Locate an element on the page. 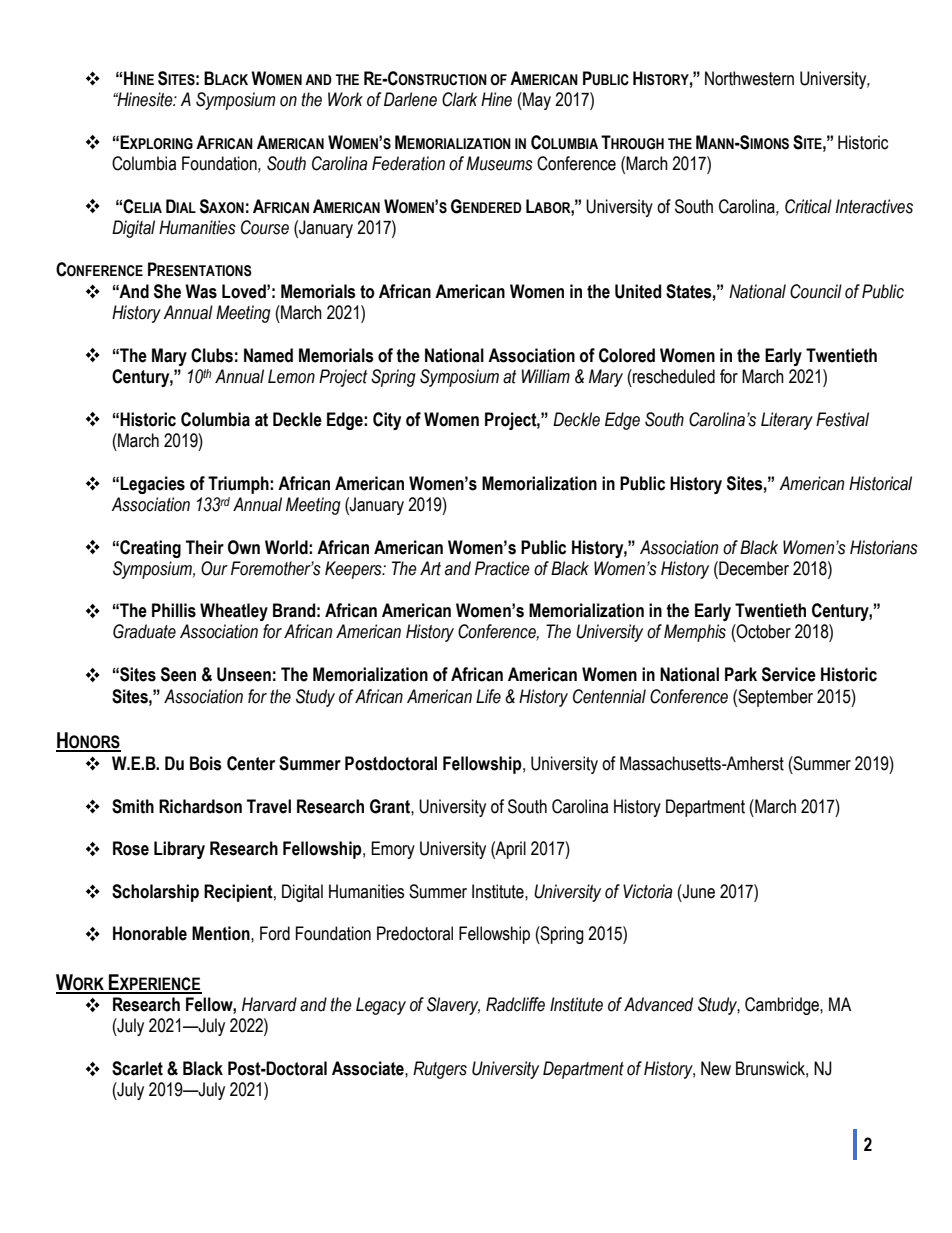  Course is located at coordinates (265, 227).
